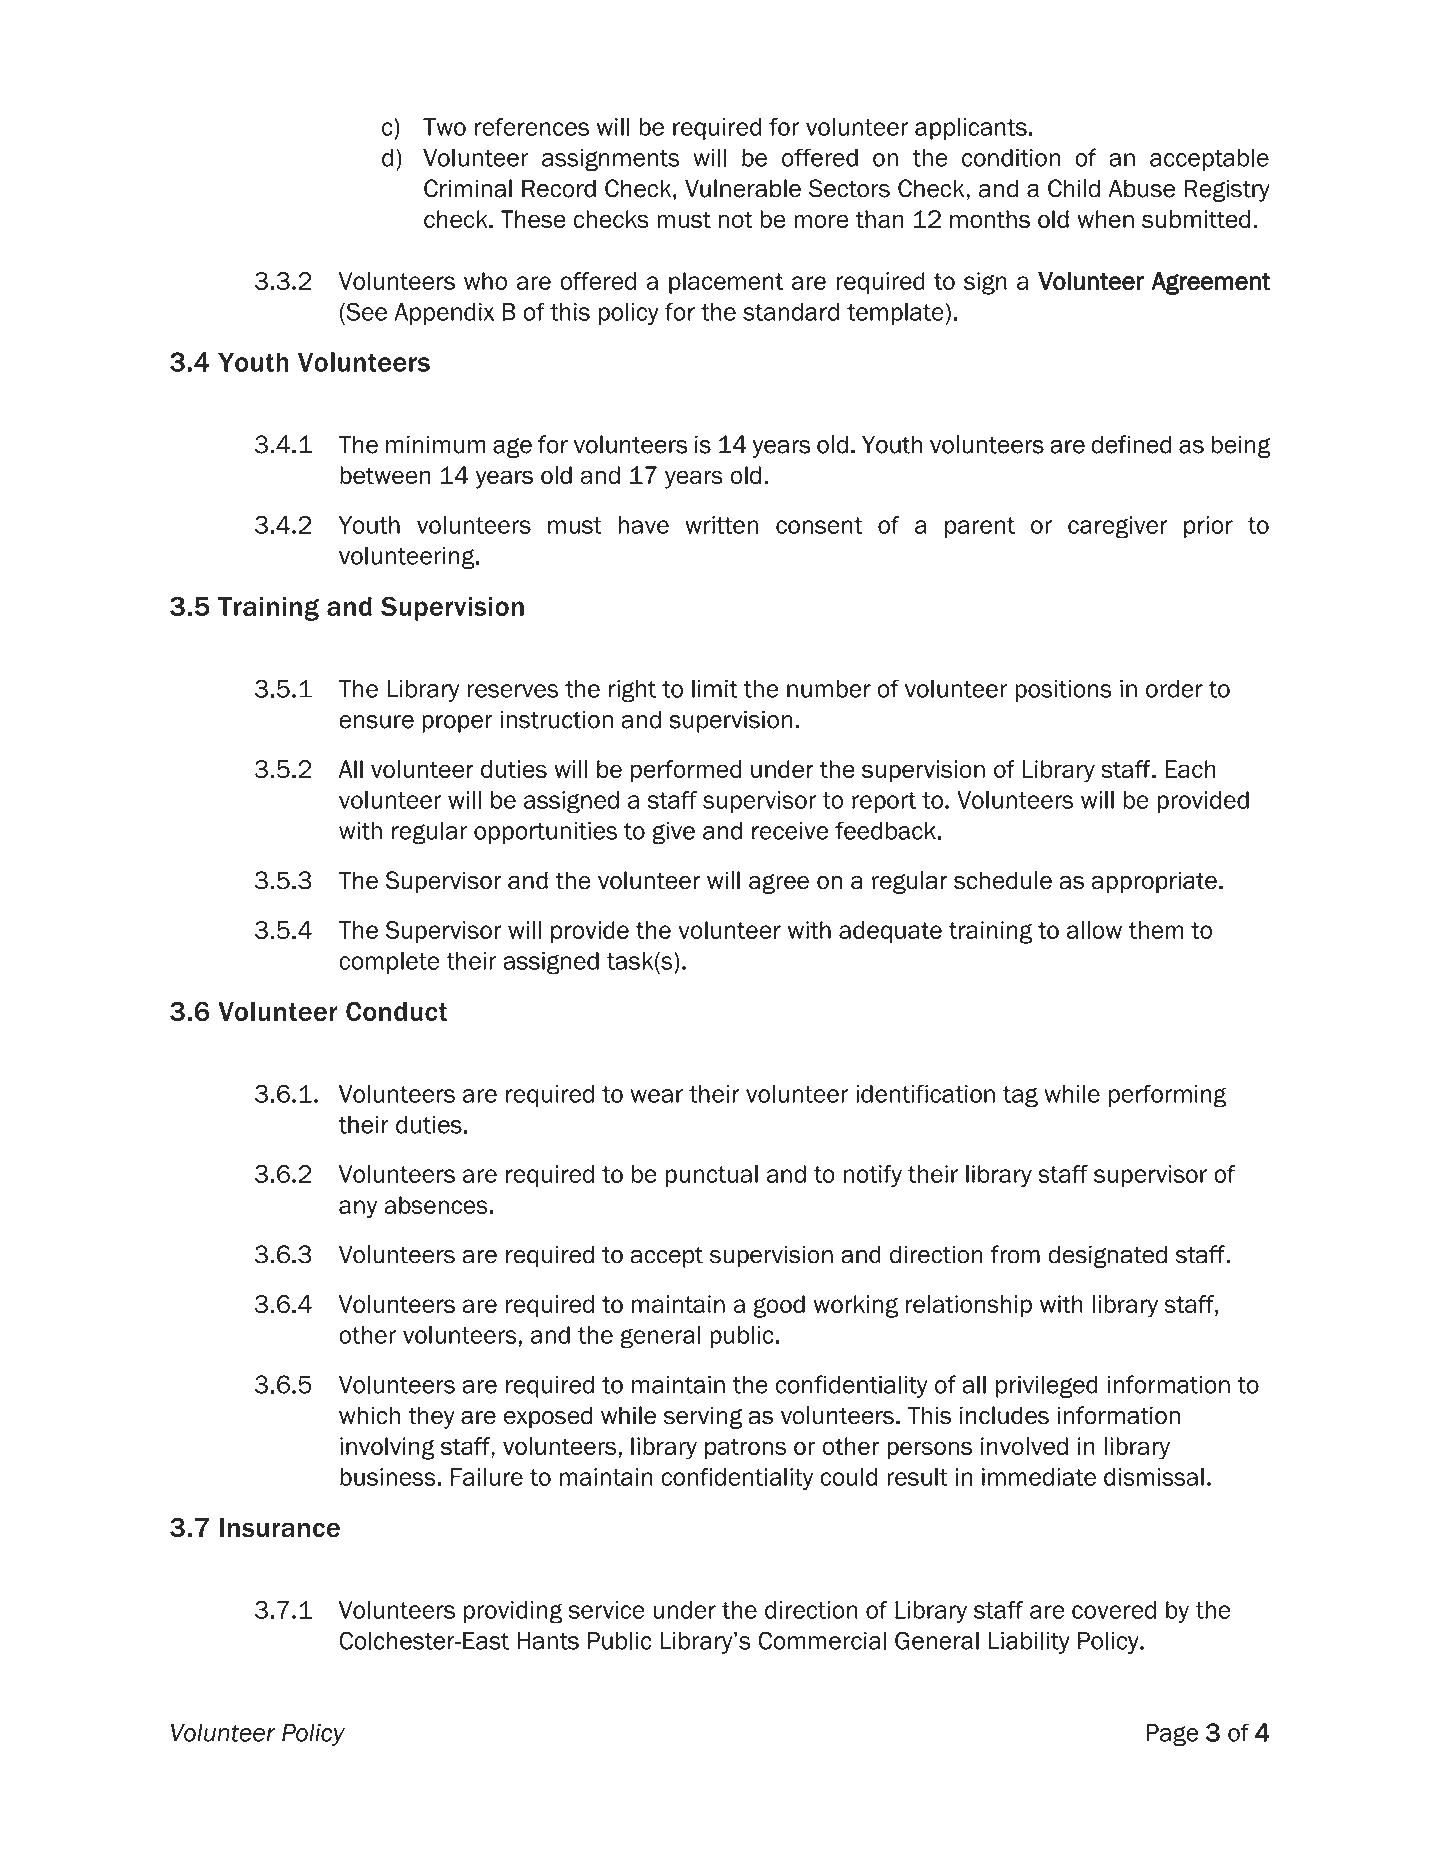 The width and height of the screenshot is (1439, 1863). Describe the element at coordinates (822, 1640) in the screenshot. I see `Commercial` at that location.
